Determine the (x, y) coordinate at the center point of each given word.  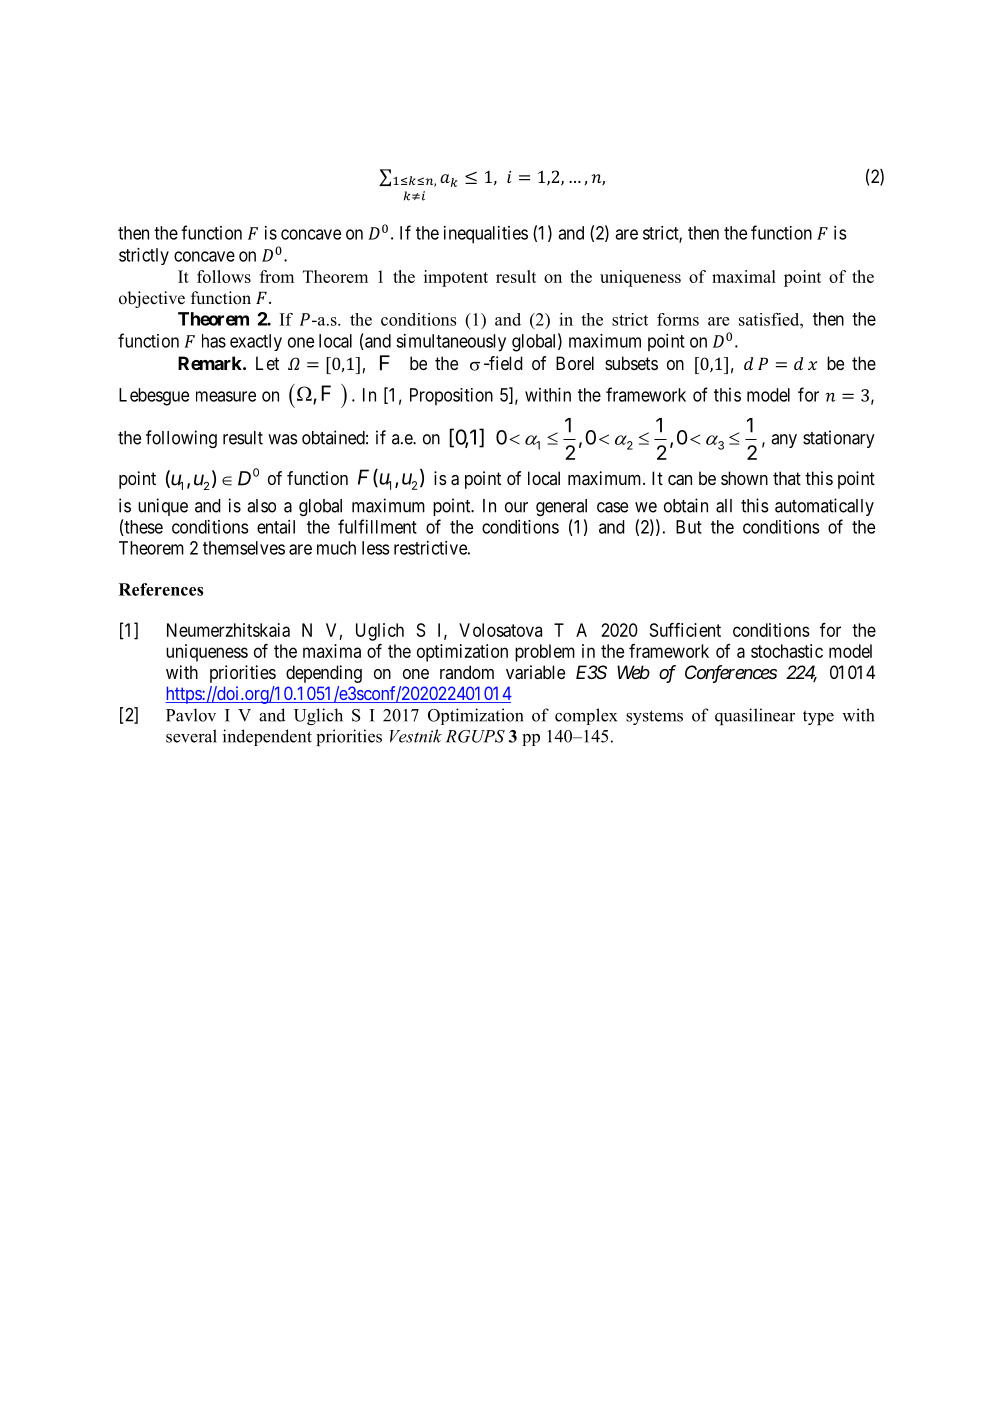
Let (267, 363)
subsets (631, 363)
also (261, 506)
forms (678, 319)
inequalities (486, 235)
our (516, 507)
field (505, 363)
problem (545, 653)
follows (224, 276)
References (161, 589)
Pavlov (191, 715)
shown (744, 478)
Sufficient (685, 630)
